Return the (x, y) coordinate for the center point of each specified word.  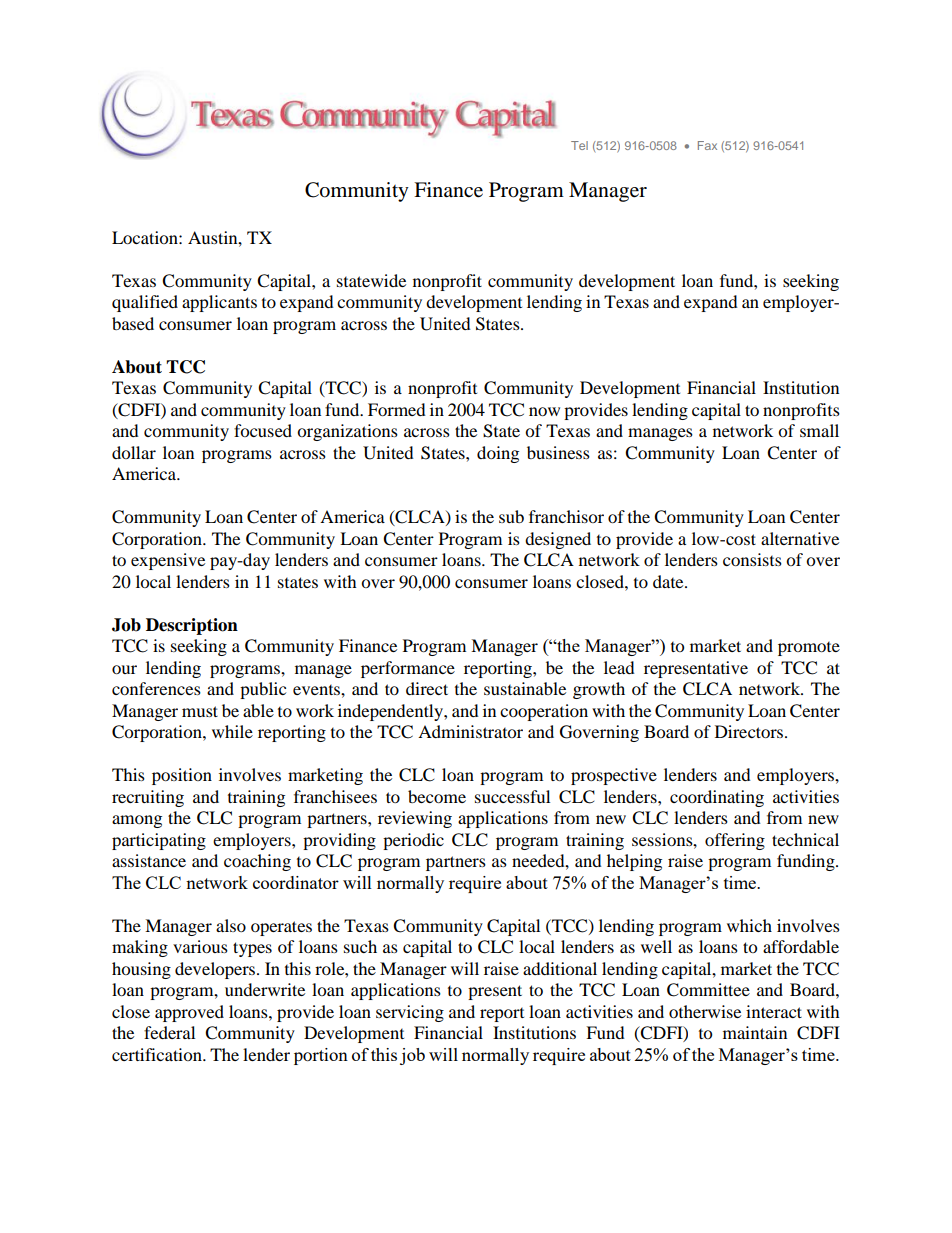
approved (189, 1013)
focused (263, 430)
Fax (707, 145)
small (819, 430)
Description (192, 626)
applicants (219, 303)
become (437, 796)
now (544, 411)
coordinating (717, 798)
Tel (579, 145)
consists (752, 559)
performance (408, 669)
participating (159, 841)
